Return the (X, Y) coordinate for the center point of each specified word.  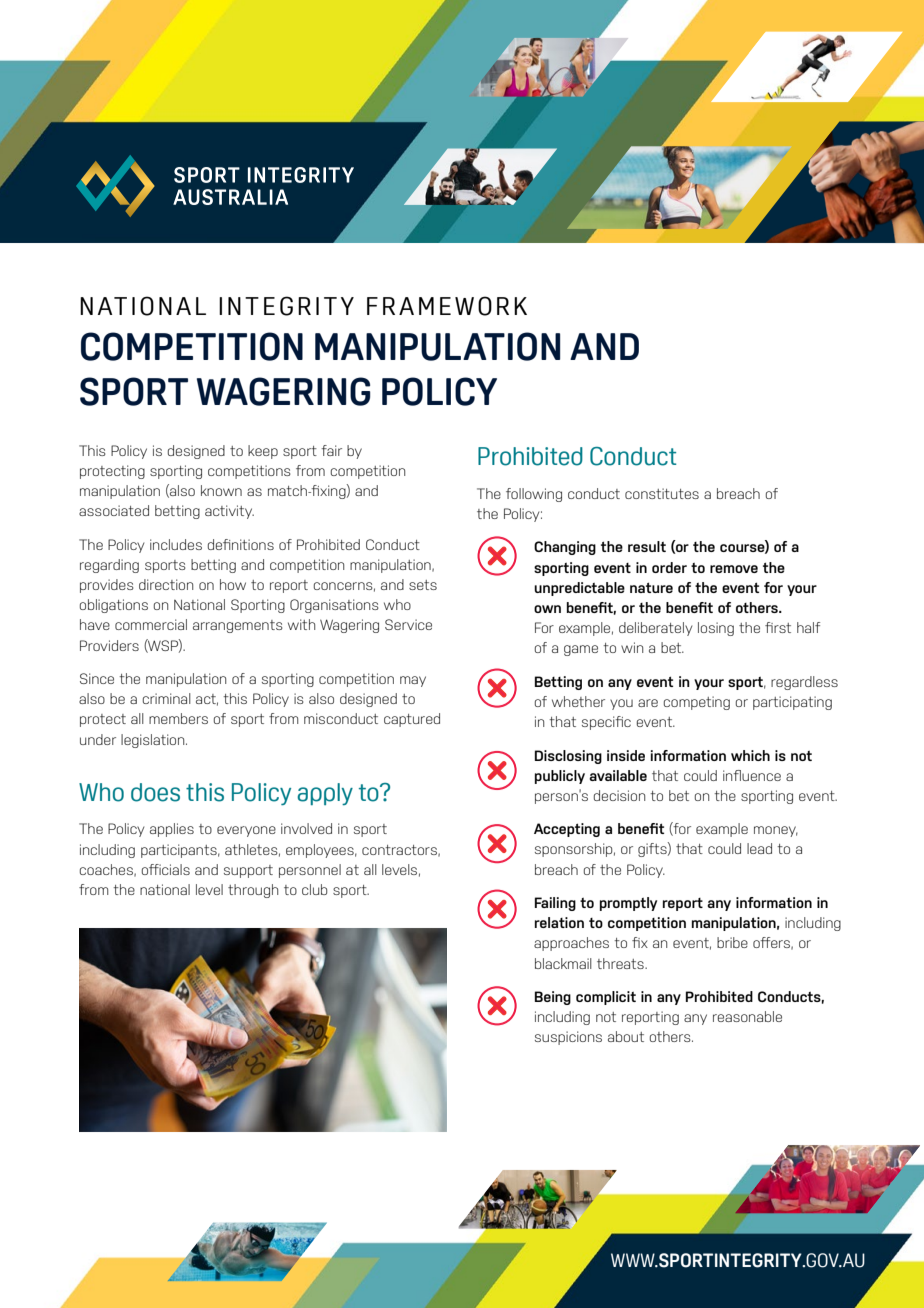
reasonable (747, 1016)
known (221, 490)
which (750, 755)
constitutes (662, 493)
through (253, 891)
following (534, 495)
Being (553, 998)
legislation (154, 741)
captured (412, 720)
